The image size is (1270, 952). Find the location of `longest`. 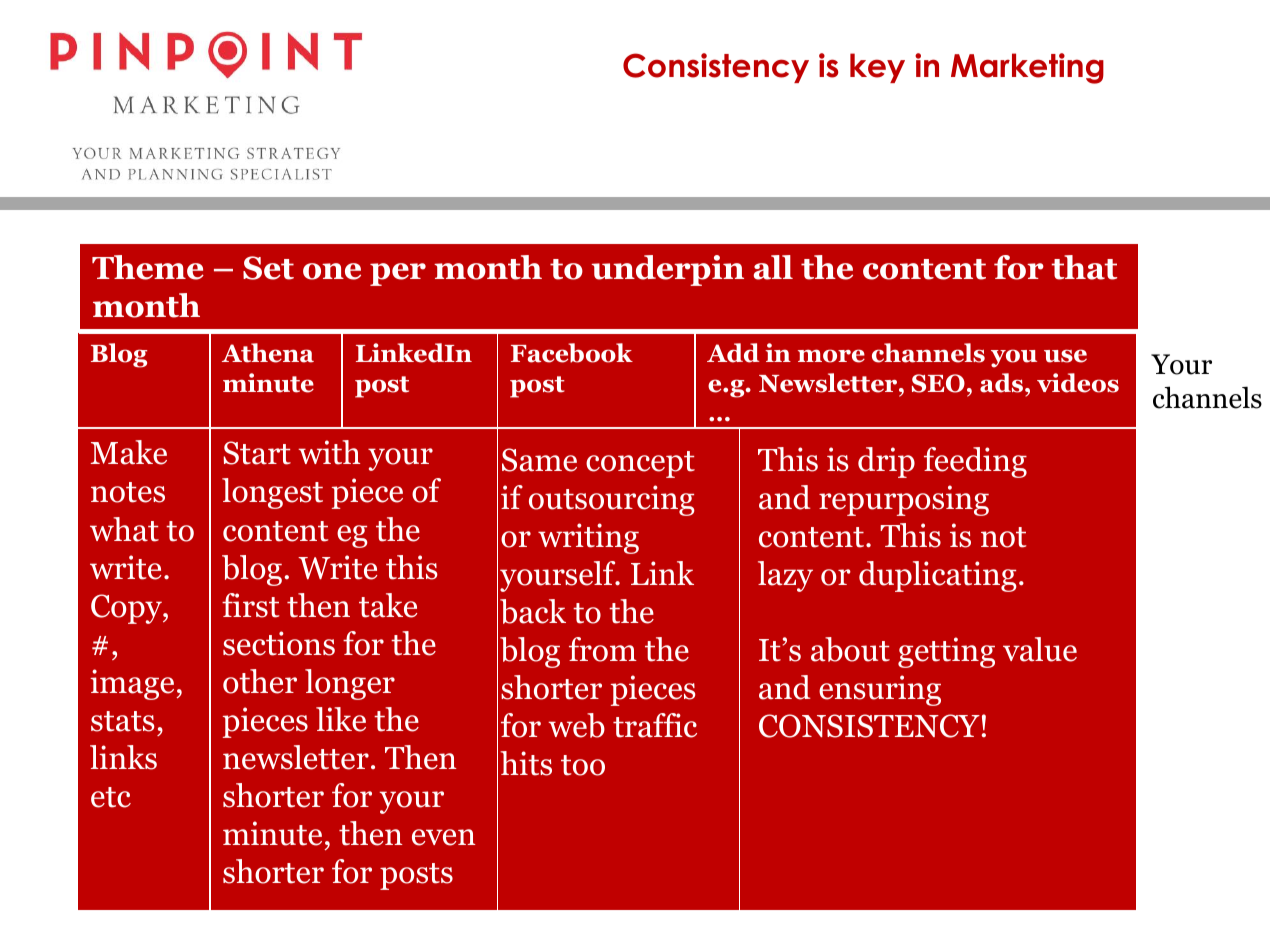

longest is located at coordinates (272, 493).
